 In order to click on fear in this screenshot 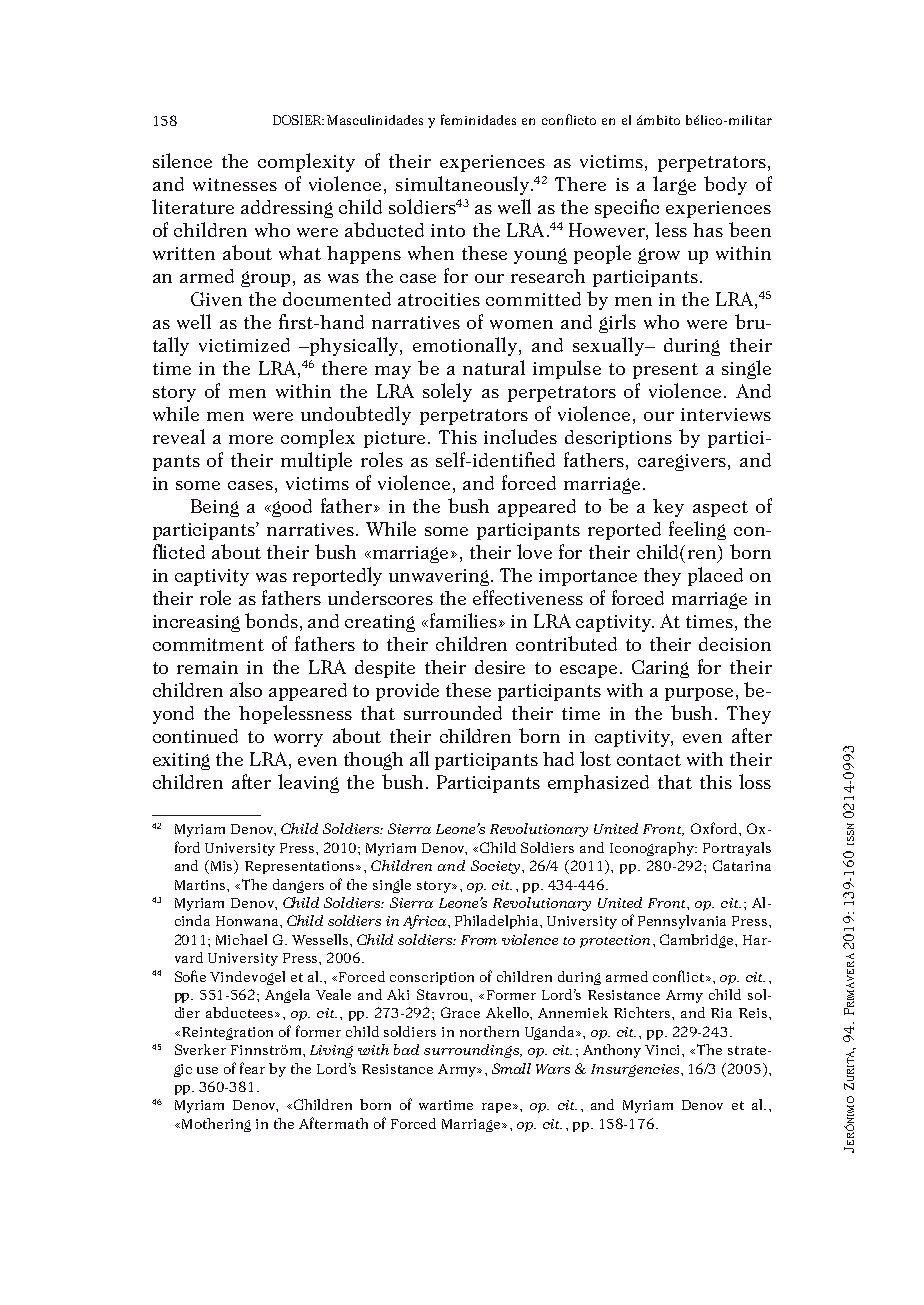, I will do `click(252, 1068)`.
